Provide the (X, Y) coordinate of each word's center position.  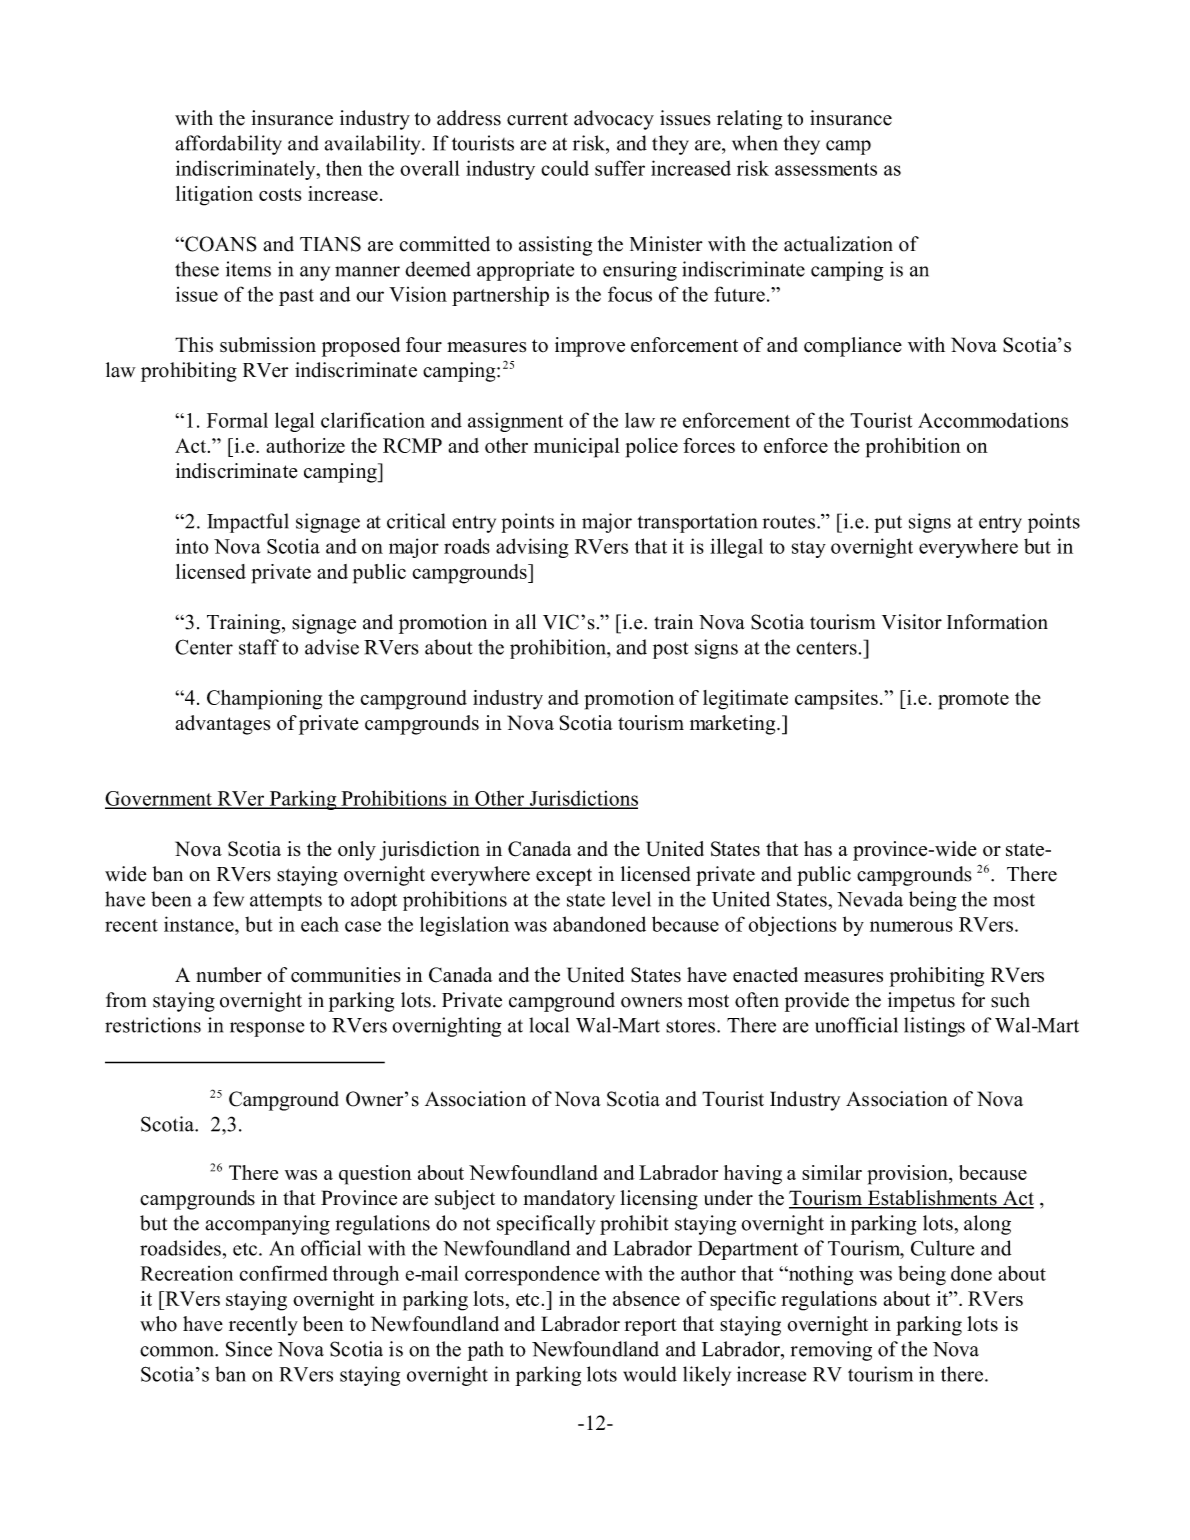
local (549, 1025)
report (650, 1327)
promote (973, 701)
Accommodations (993, 420)
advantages (222, 725)
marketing (734, 725)
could (565, 168)
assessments (826, 169)
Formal (237, 420)
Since (249, 1349)
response (267, 1029)
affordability (229, 145)
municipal (577, 448)
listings (934, 1027)
